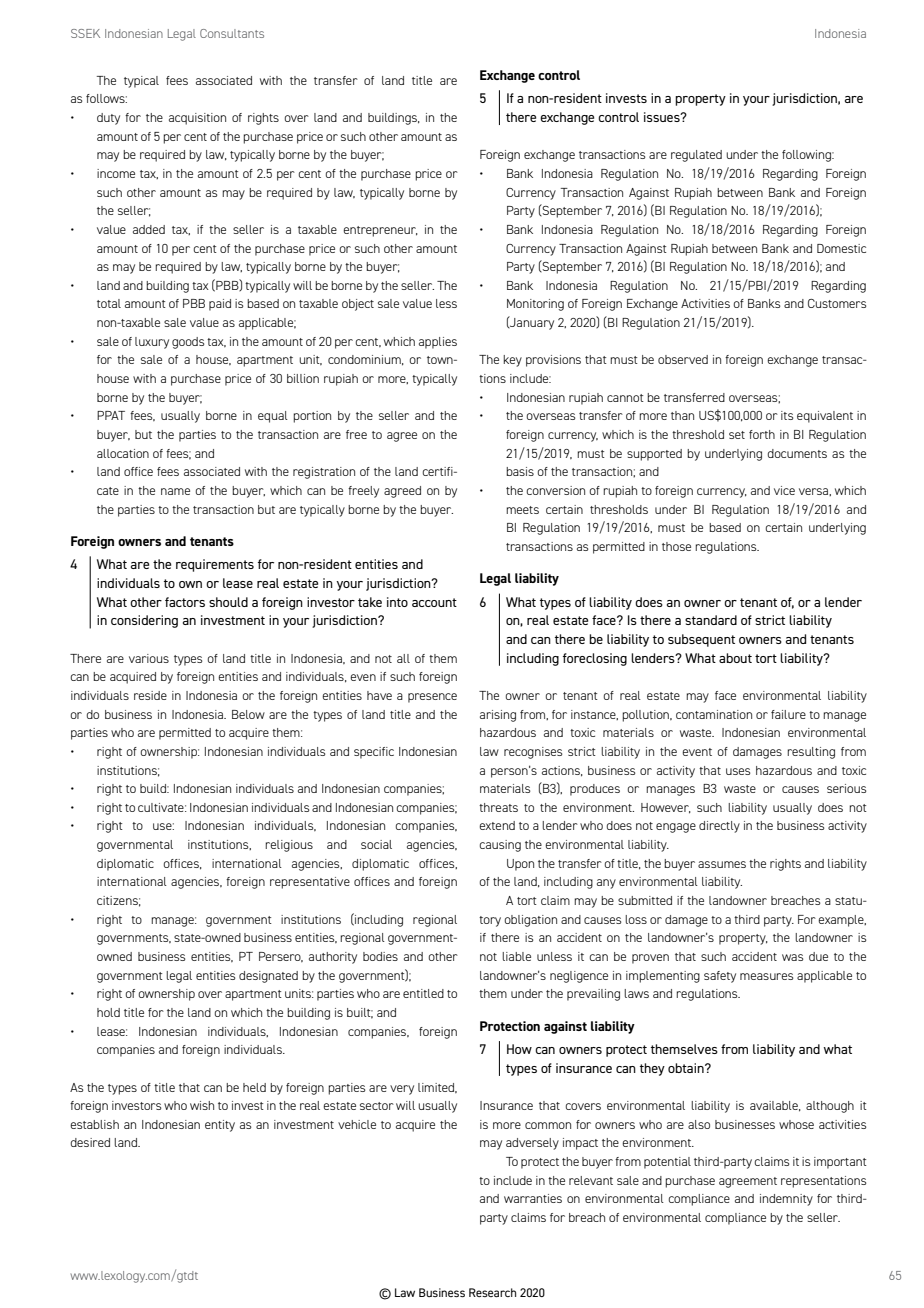 Image resolution: width=924 pixels, height=1308 pixels. What do you see at coordinates (220, 1126) in the page?
I see `entity` at bounding box center [220, 1126].
